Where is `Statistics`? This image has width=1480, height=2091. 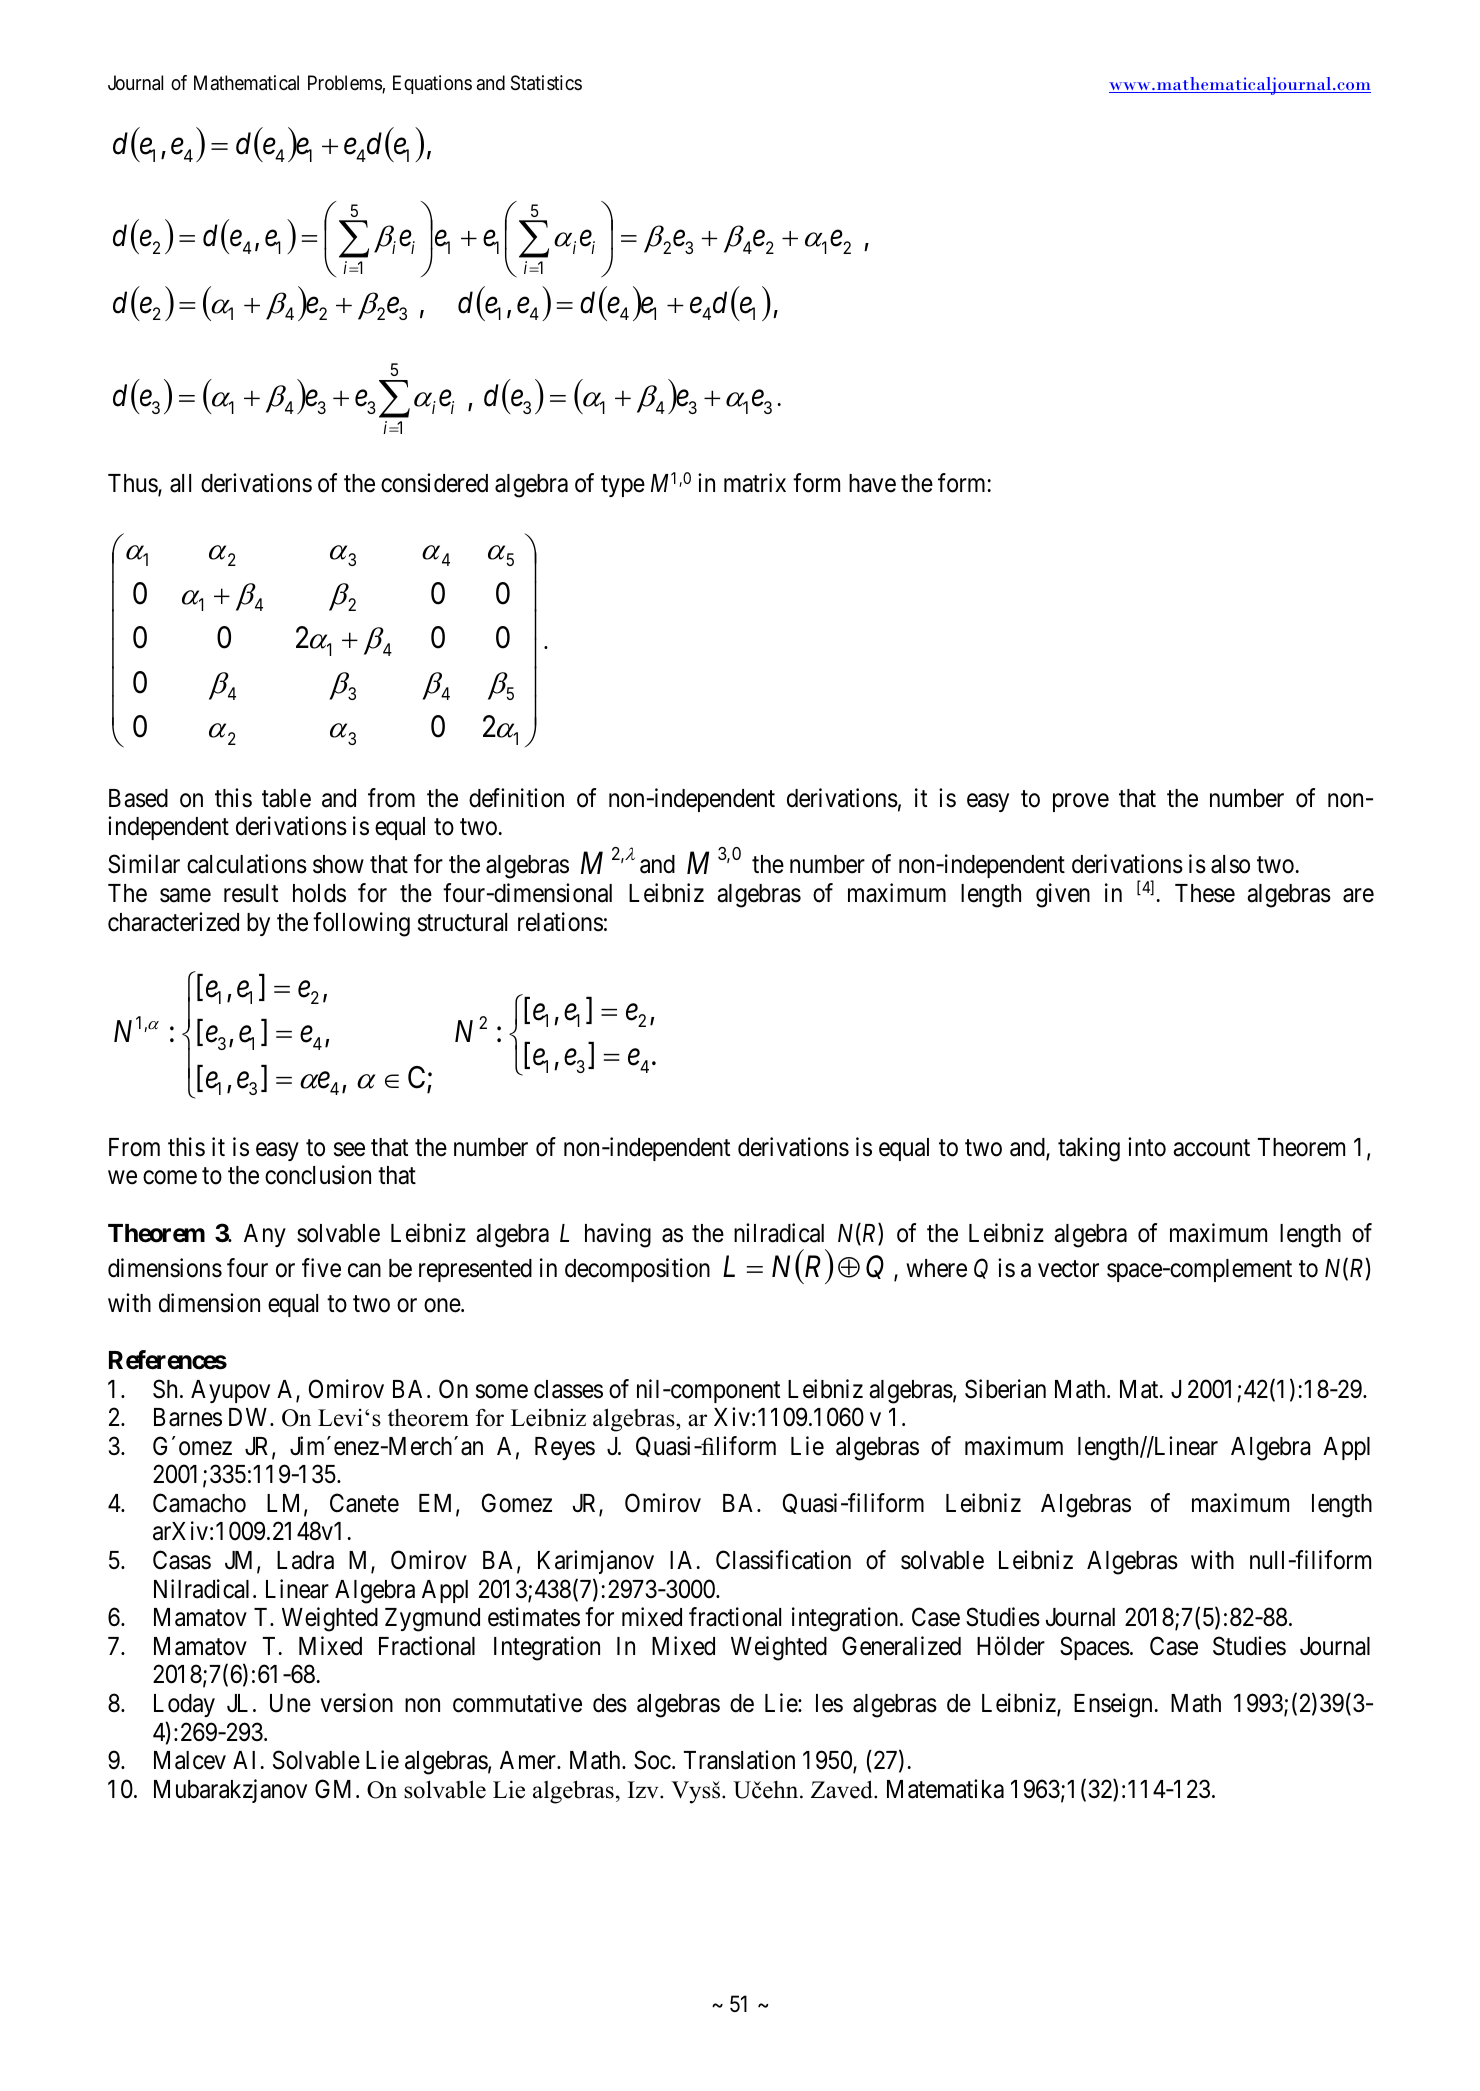 Statistics is located at coordinates (546, 83).
